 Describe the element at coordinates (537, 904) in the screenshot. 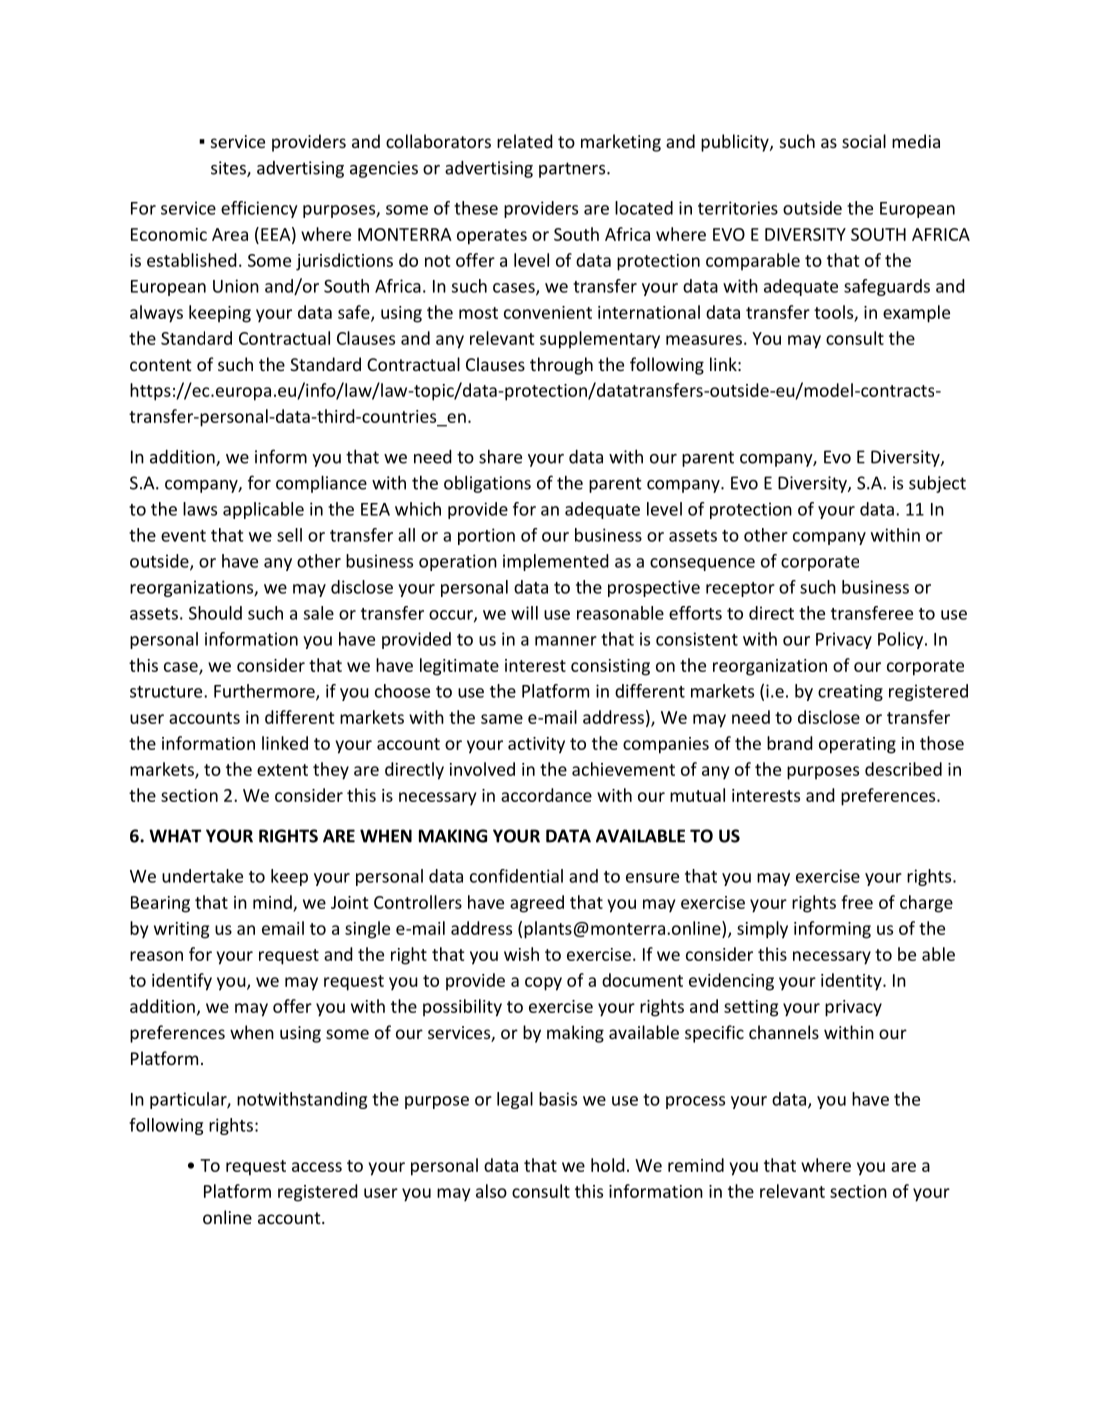

I see `agreed` at that location.
